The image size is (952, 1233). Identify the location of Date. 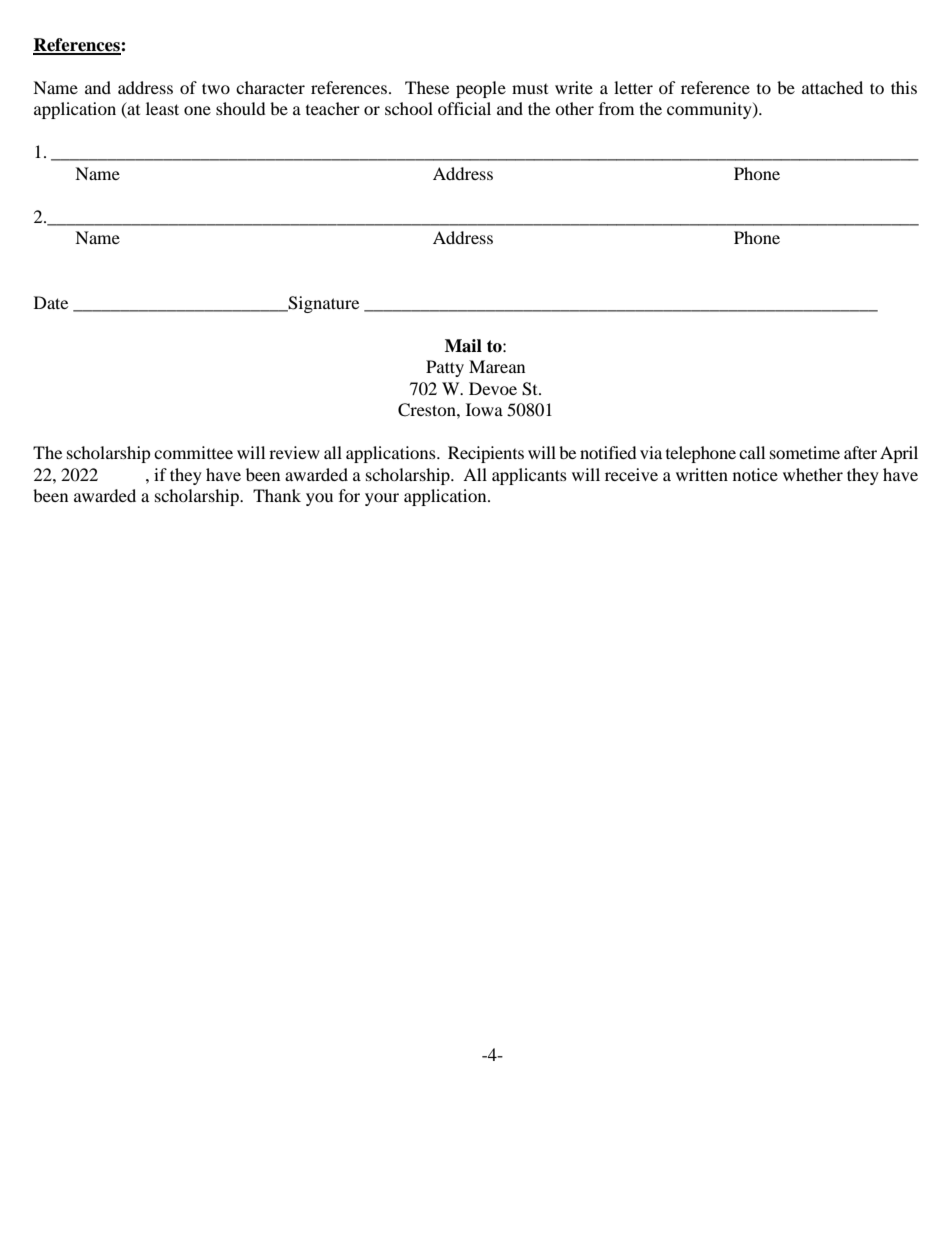
(51, 302).
